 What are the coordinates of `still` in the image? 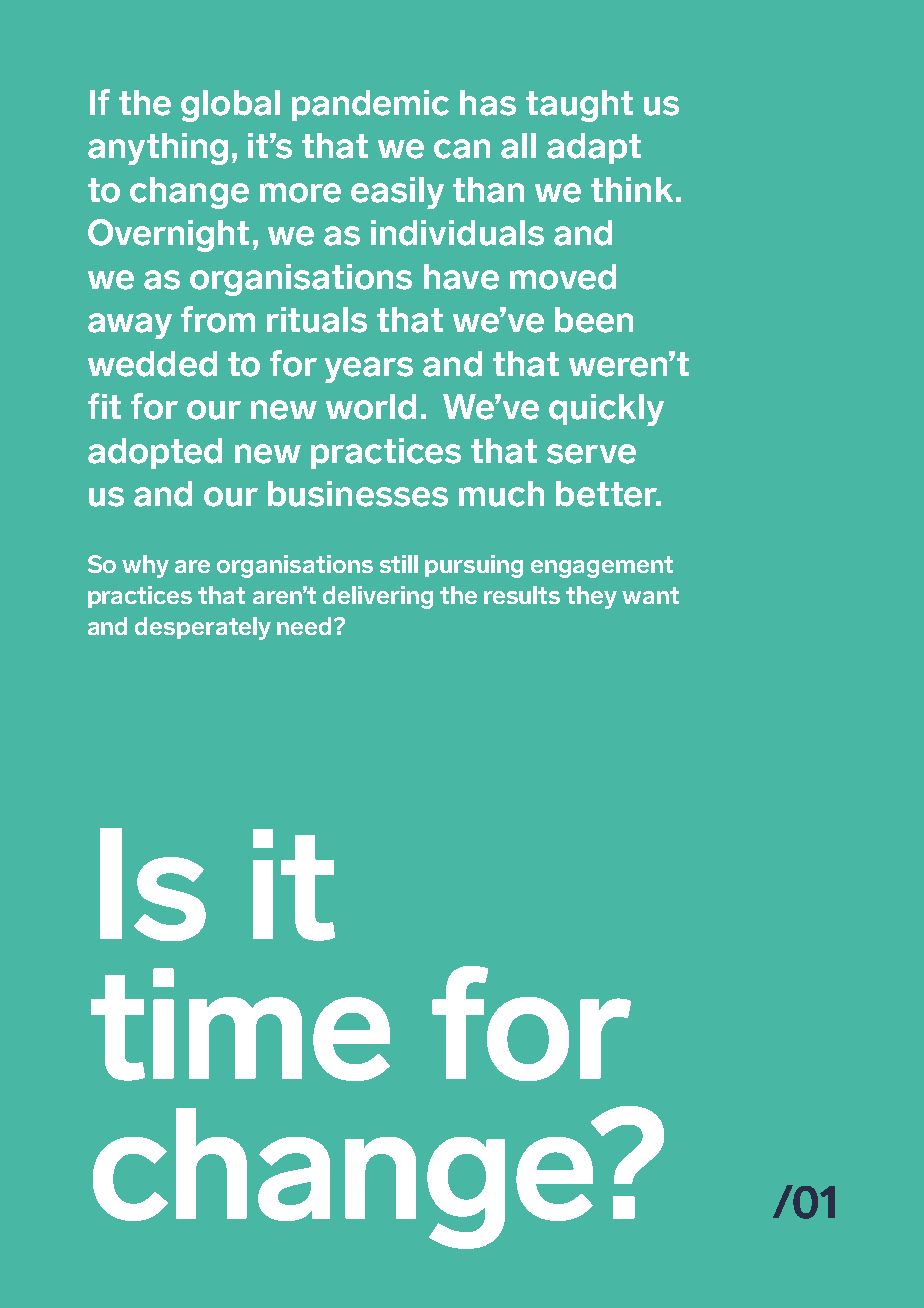 It's located at (399, 564).
